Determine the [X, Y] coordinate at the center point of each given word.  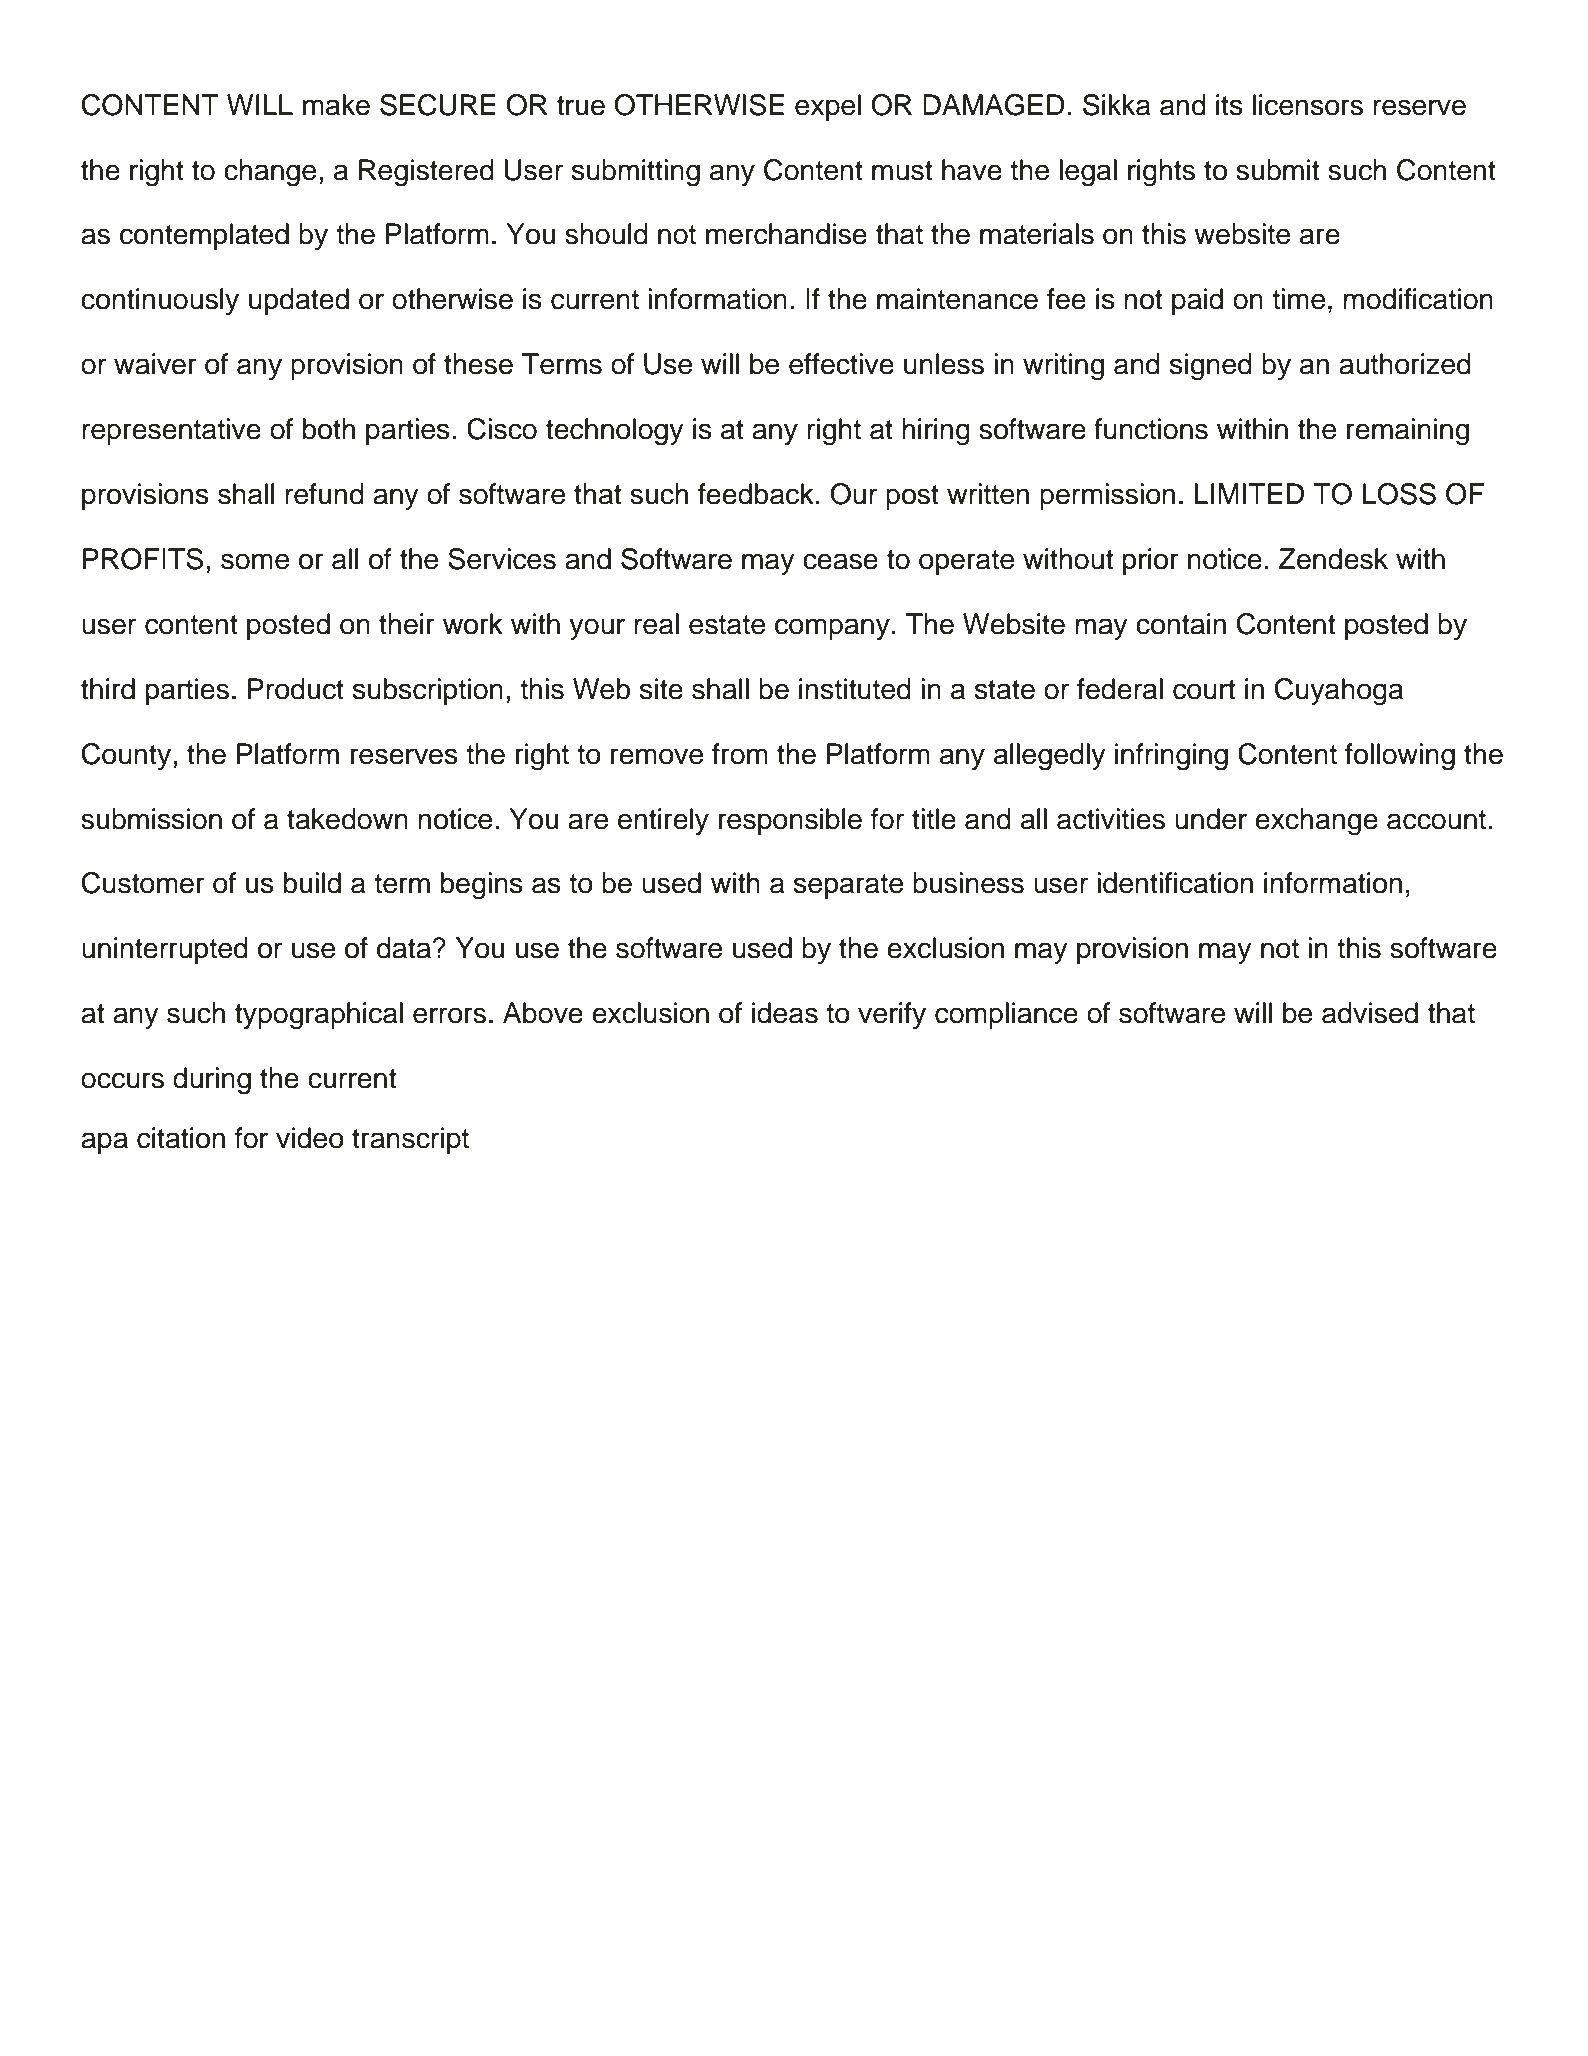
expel [828, 107]
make [336, 105]
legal [1088, 173]
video [310, 1138]
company [832, 629]
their [407, 624]
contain [1181, 624]
